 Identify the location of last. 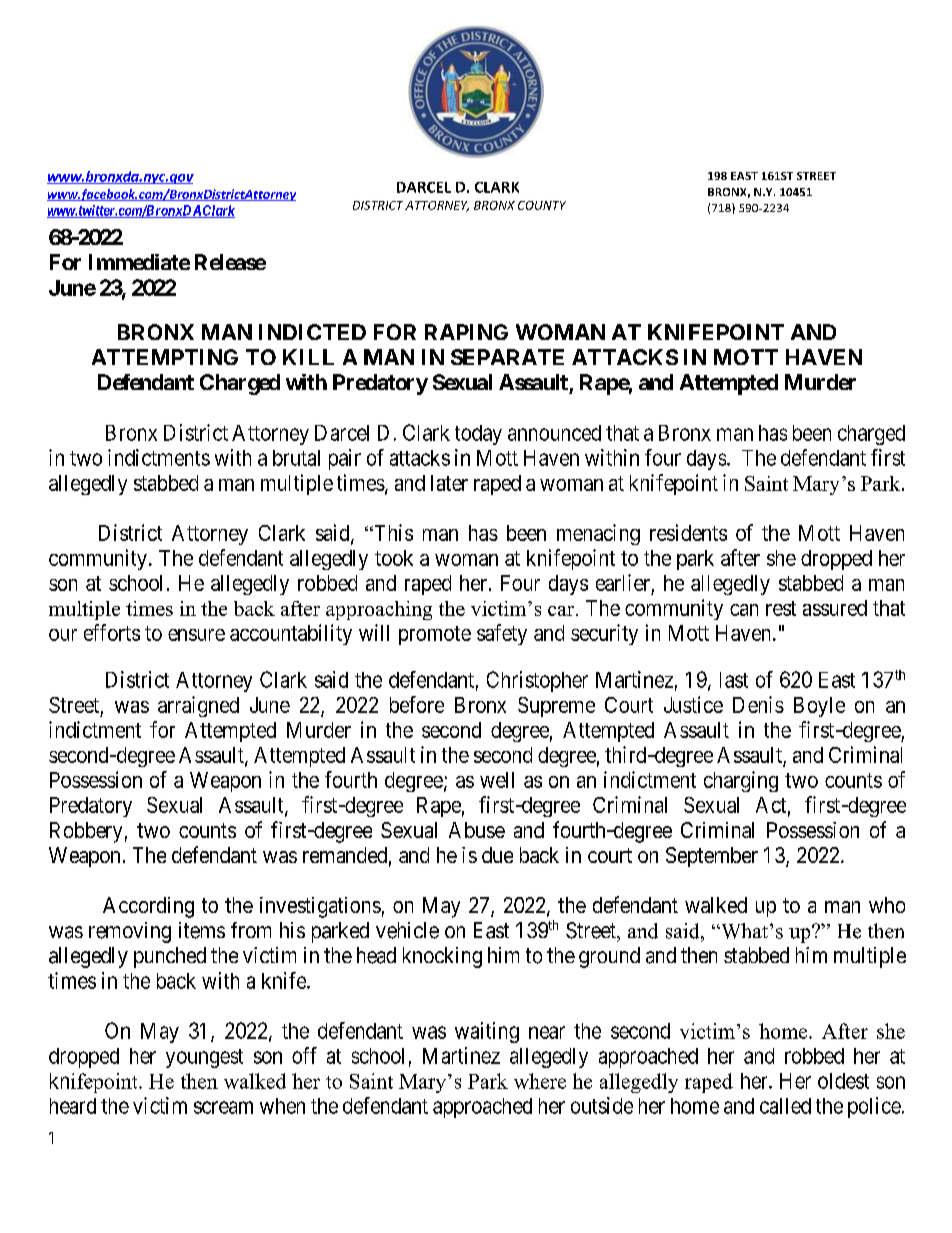
(734, 680).
